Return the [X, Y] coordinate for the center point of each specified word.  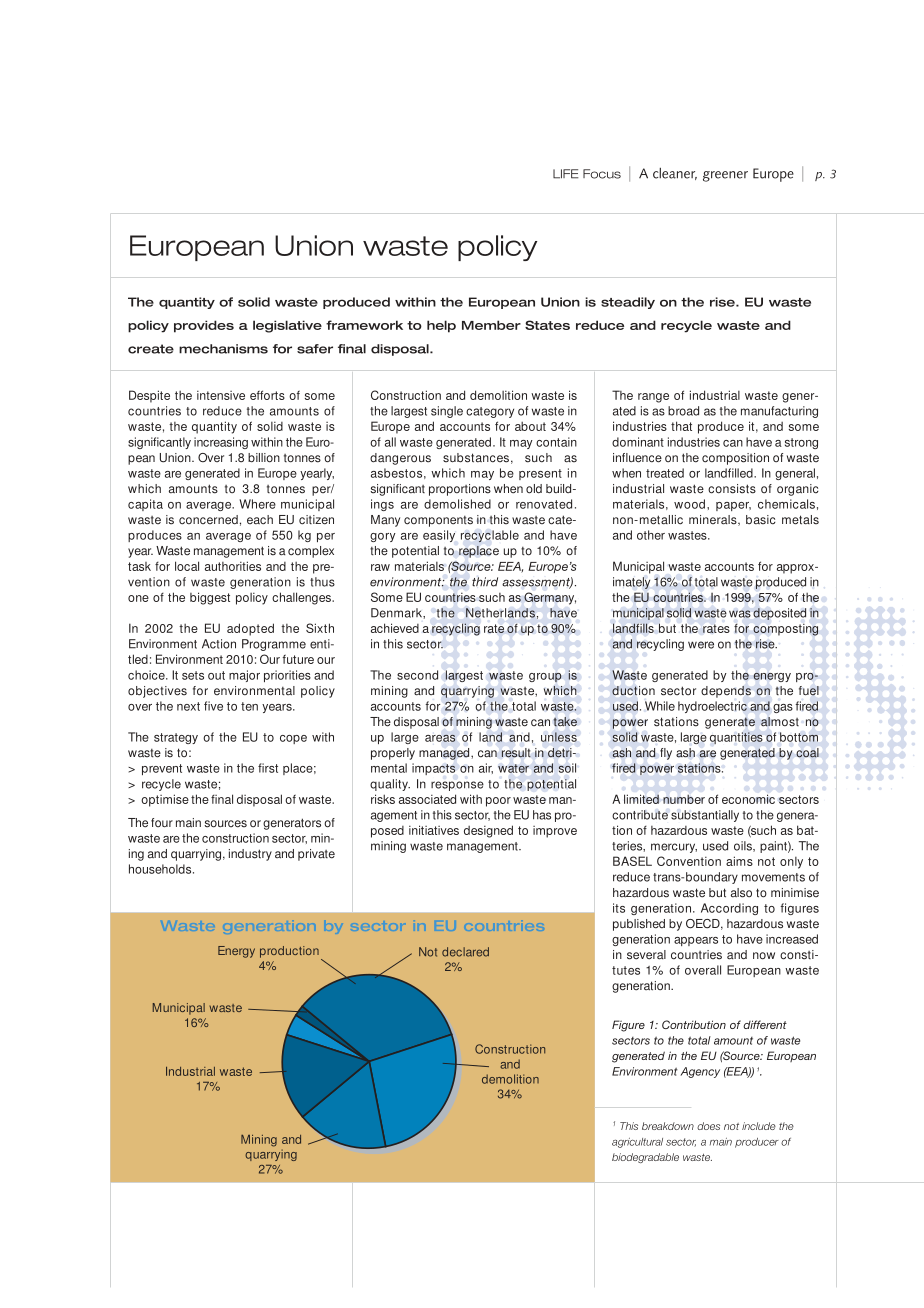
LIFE [566, 174]
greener [725, 176]
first [268, 768]
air [486, 768]
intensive [221, 395]
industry [250, 855]
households [161, 869]
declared [465, 952]
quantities [736, 738]
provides [204, 326]
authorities [233, 566]
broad [683, 411]
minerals [714, 520]
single [447, 412]
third [485, 582]
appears [696, 941]
